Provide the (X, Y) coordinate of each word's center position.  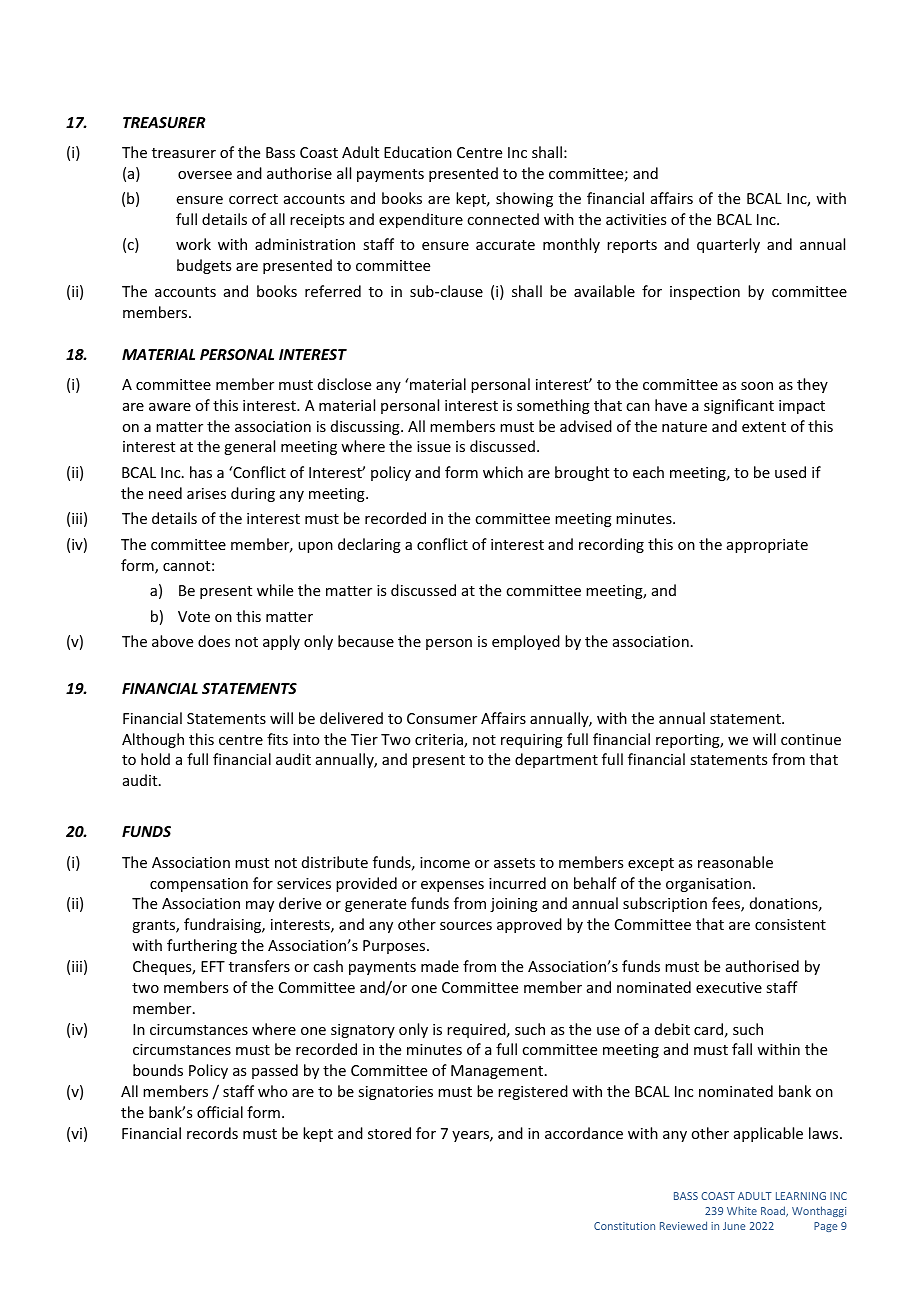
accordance (584, 1133)
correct (253, 199)
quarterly (728, 245)
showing (524, 199)
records (212, 1133)
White (742, 1210)
